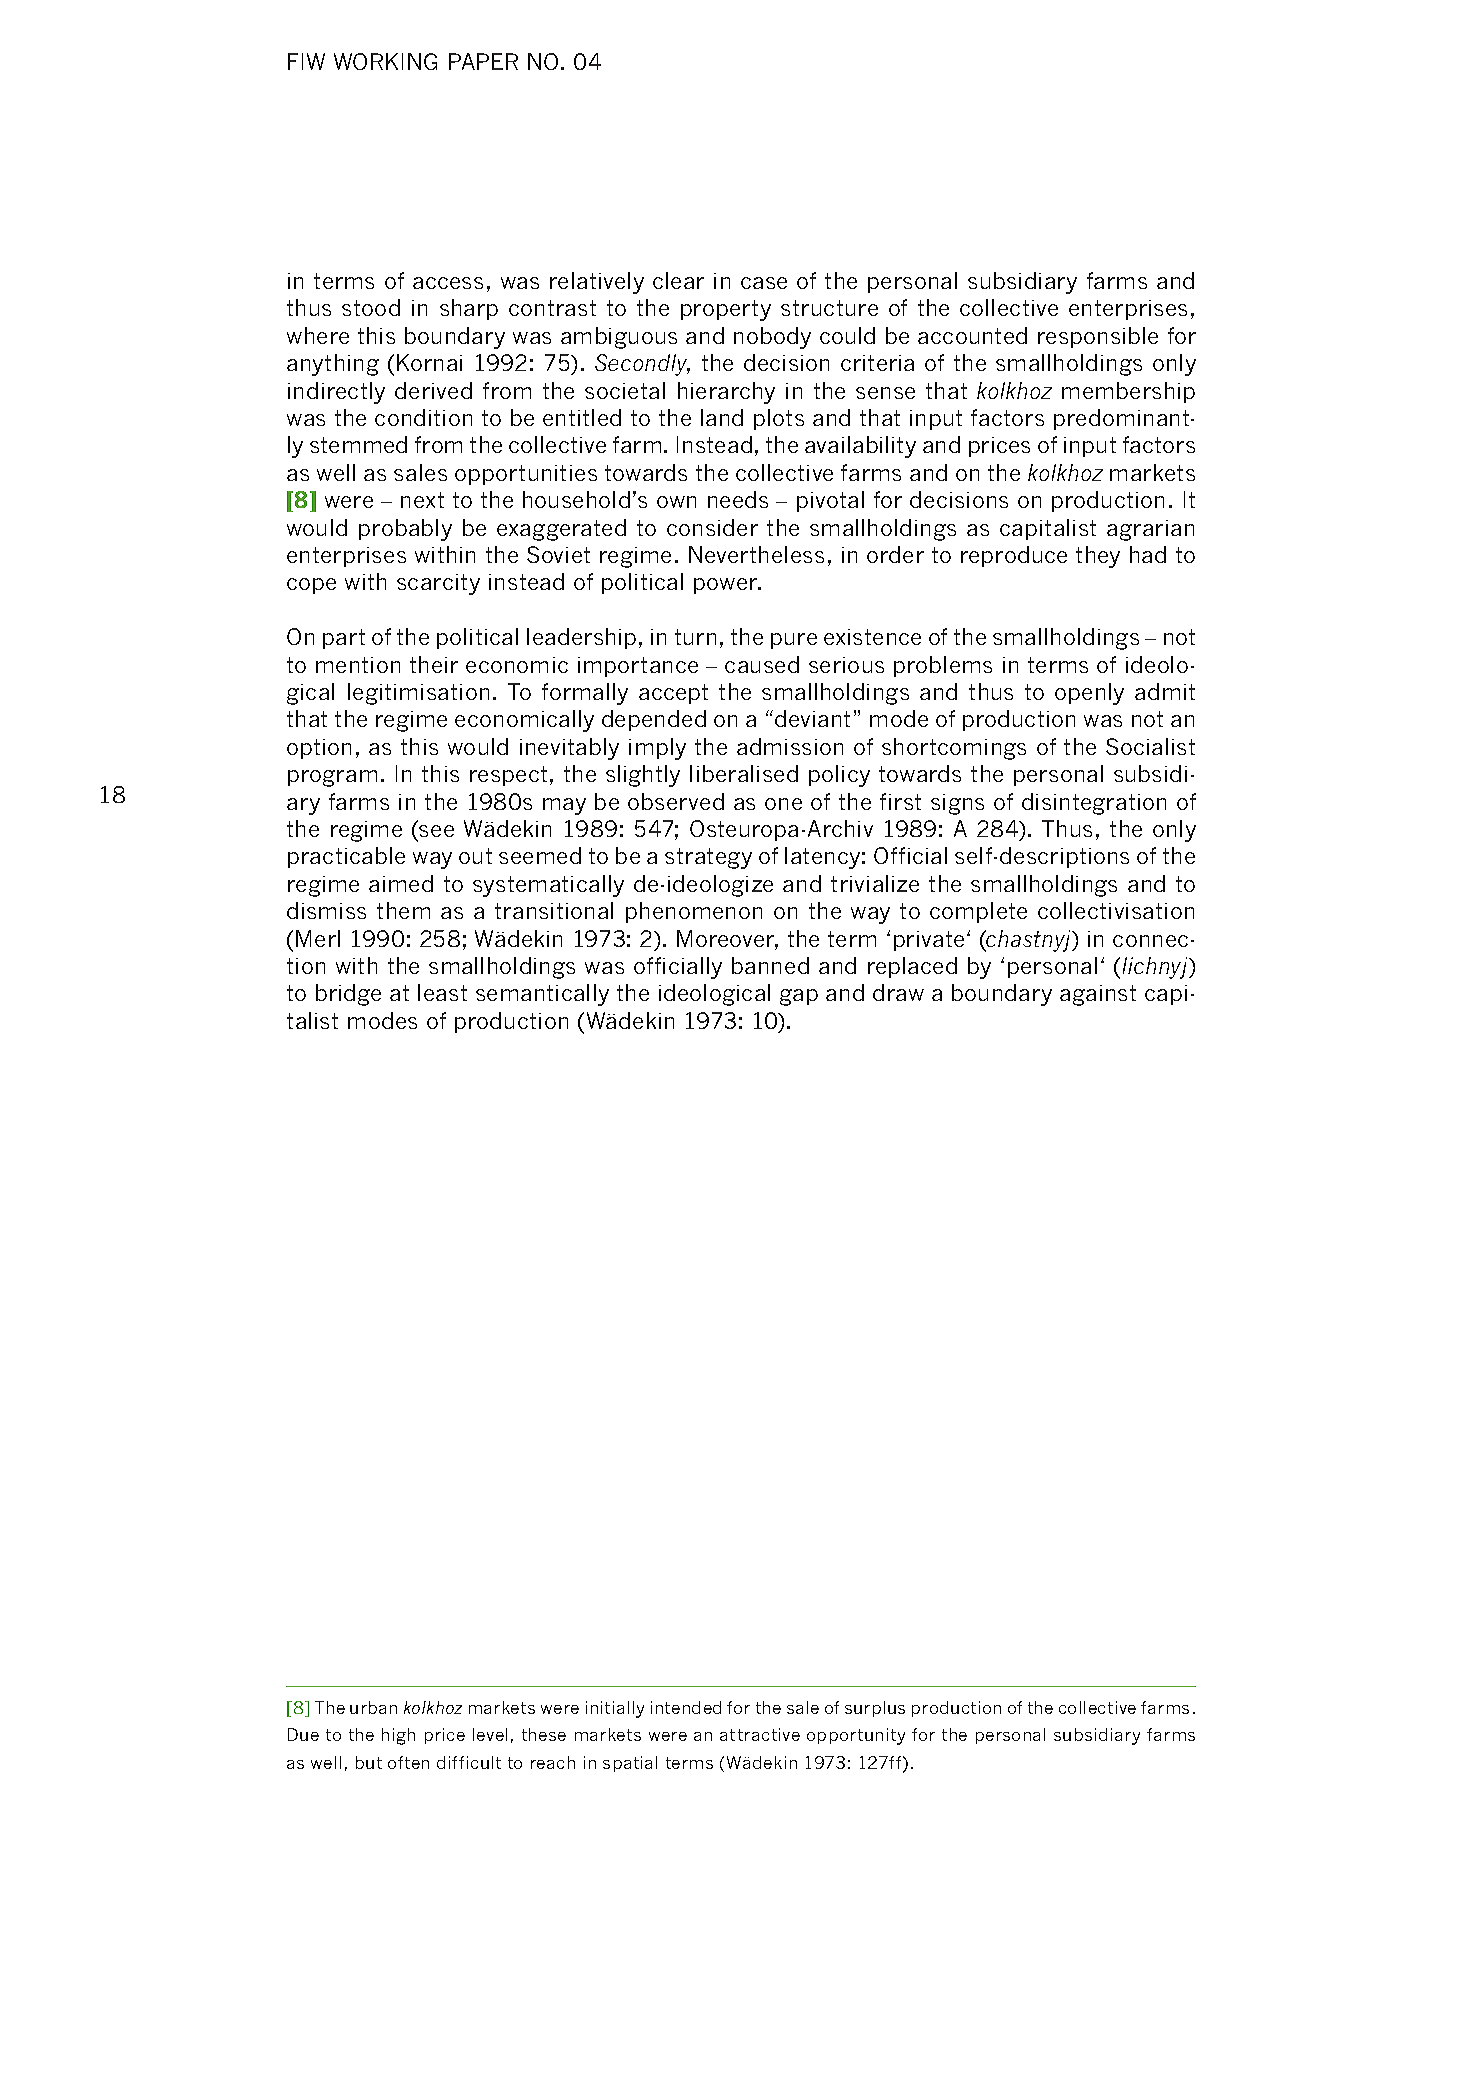  Describe the element at coordinates (1089, 694) in the page. I see `openly` at that location.
